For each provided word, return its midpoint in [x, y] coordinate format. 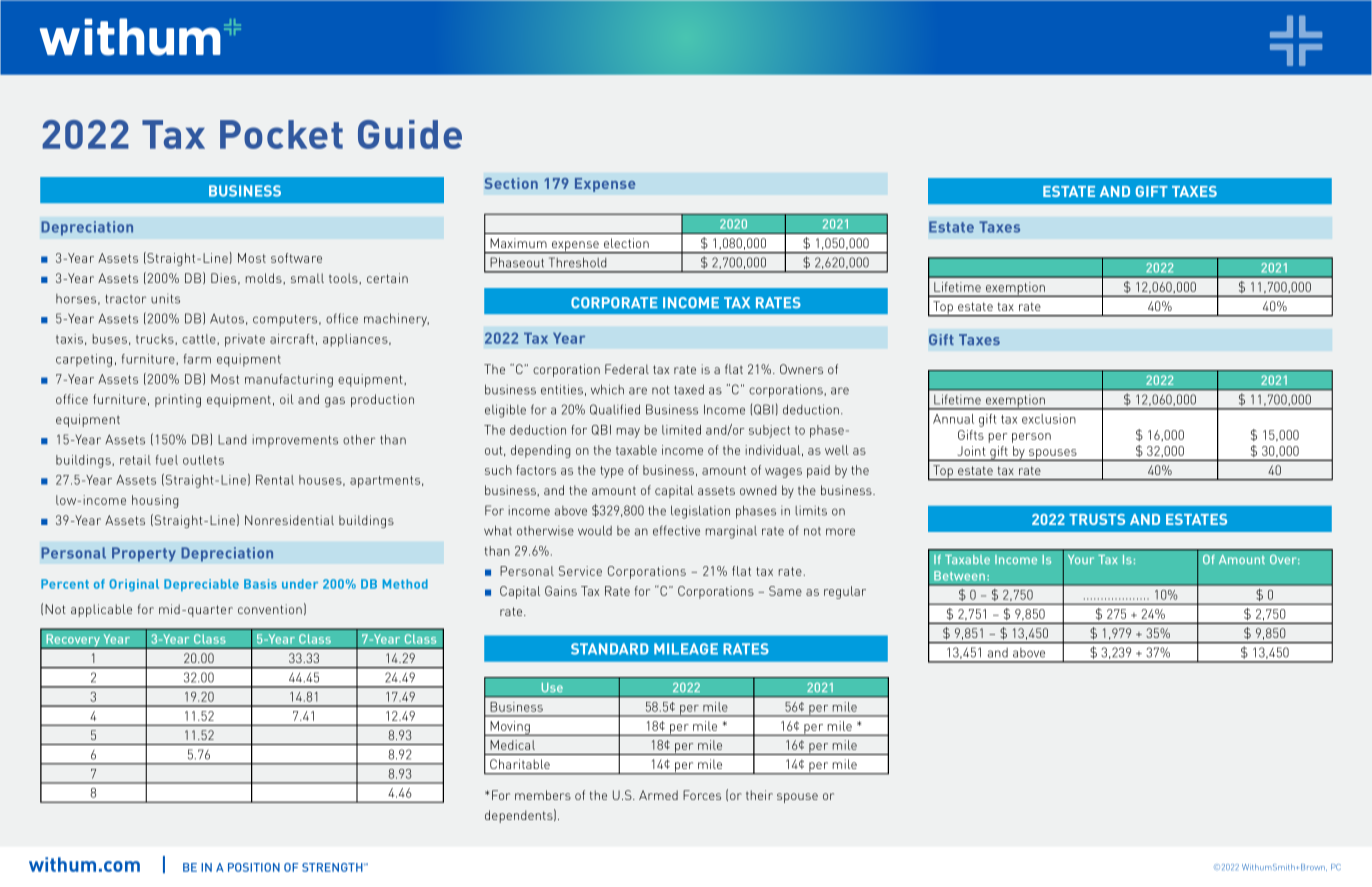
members [543, 795]
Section [511, 183]
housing [155, 501]
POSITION [254, 867]
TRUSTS [1097, 519]
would [595, 530]
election [626, 243]
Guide [410, 134]
